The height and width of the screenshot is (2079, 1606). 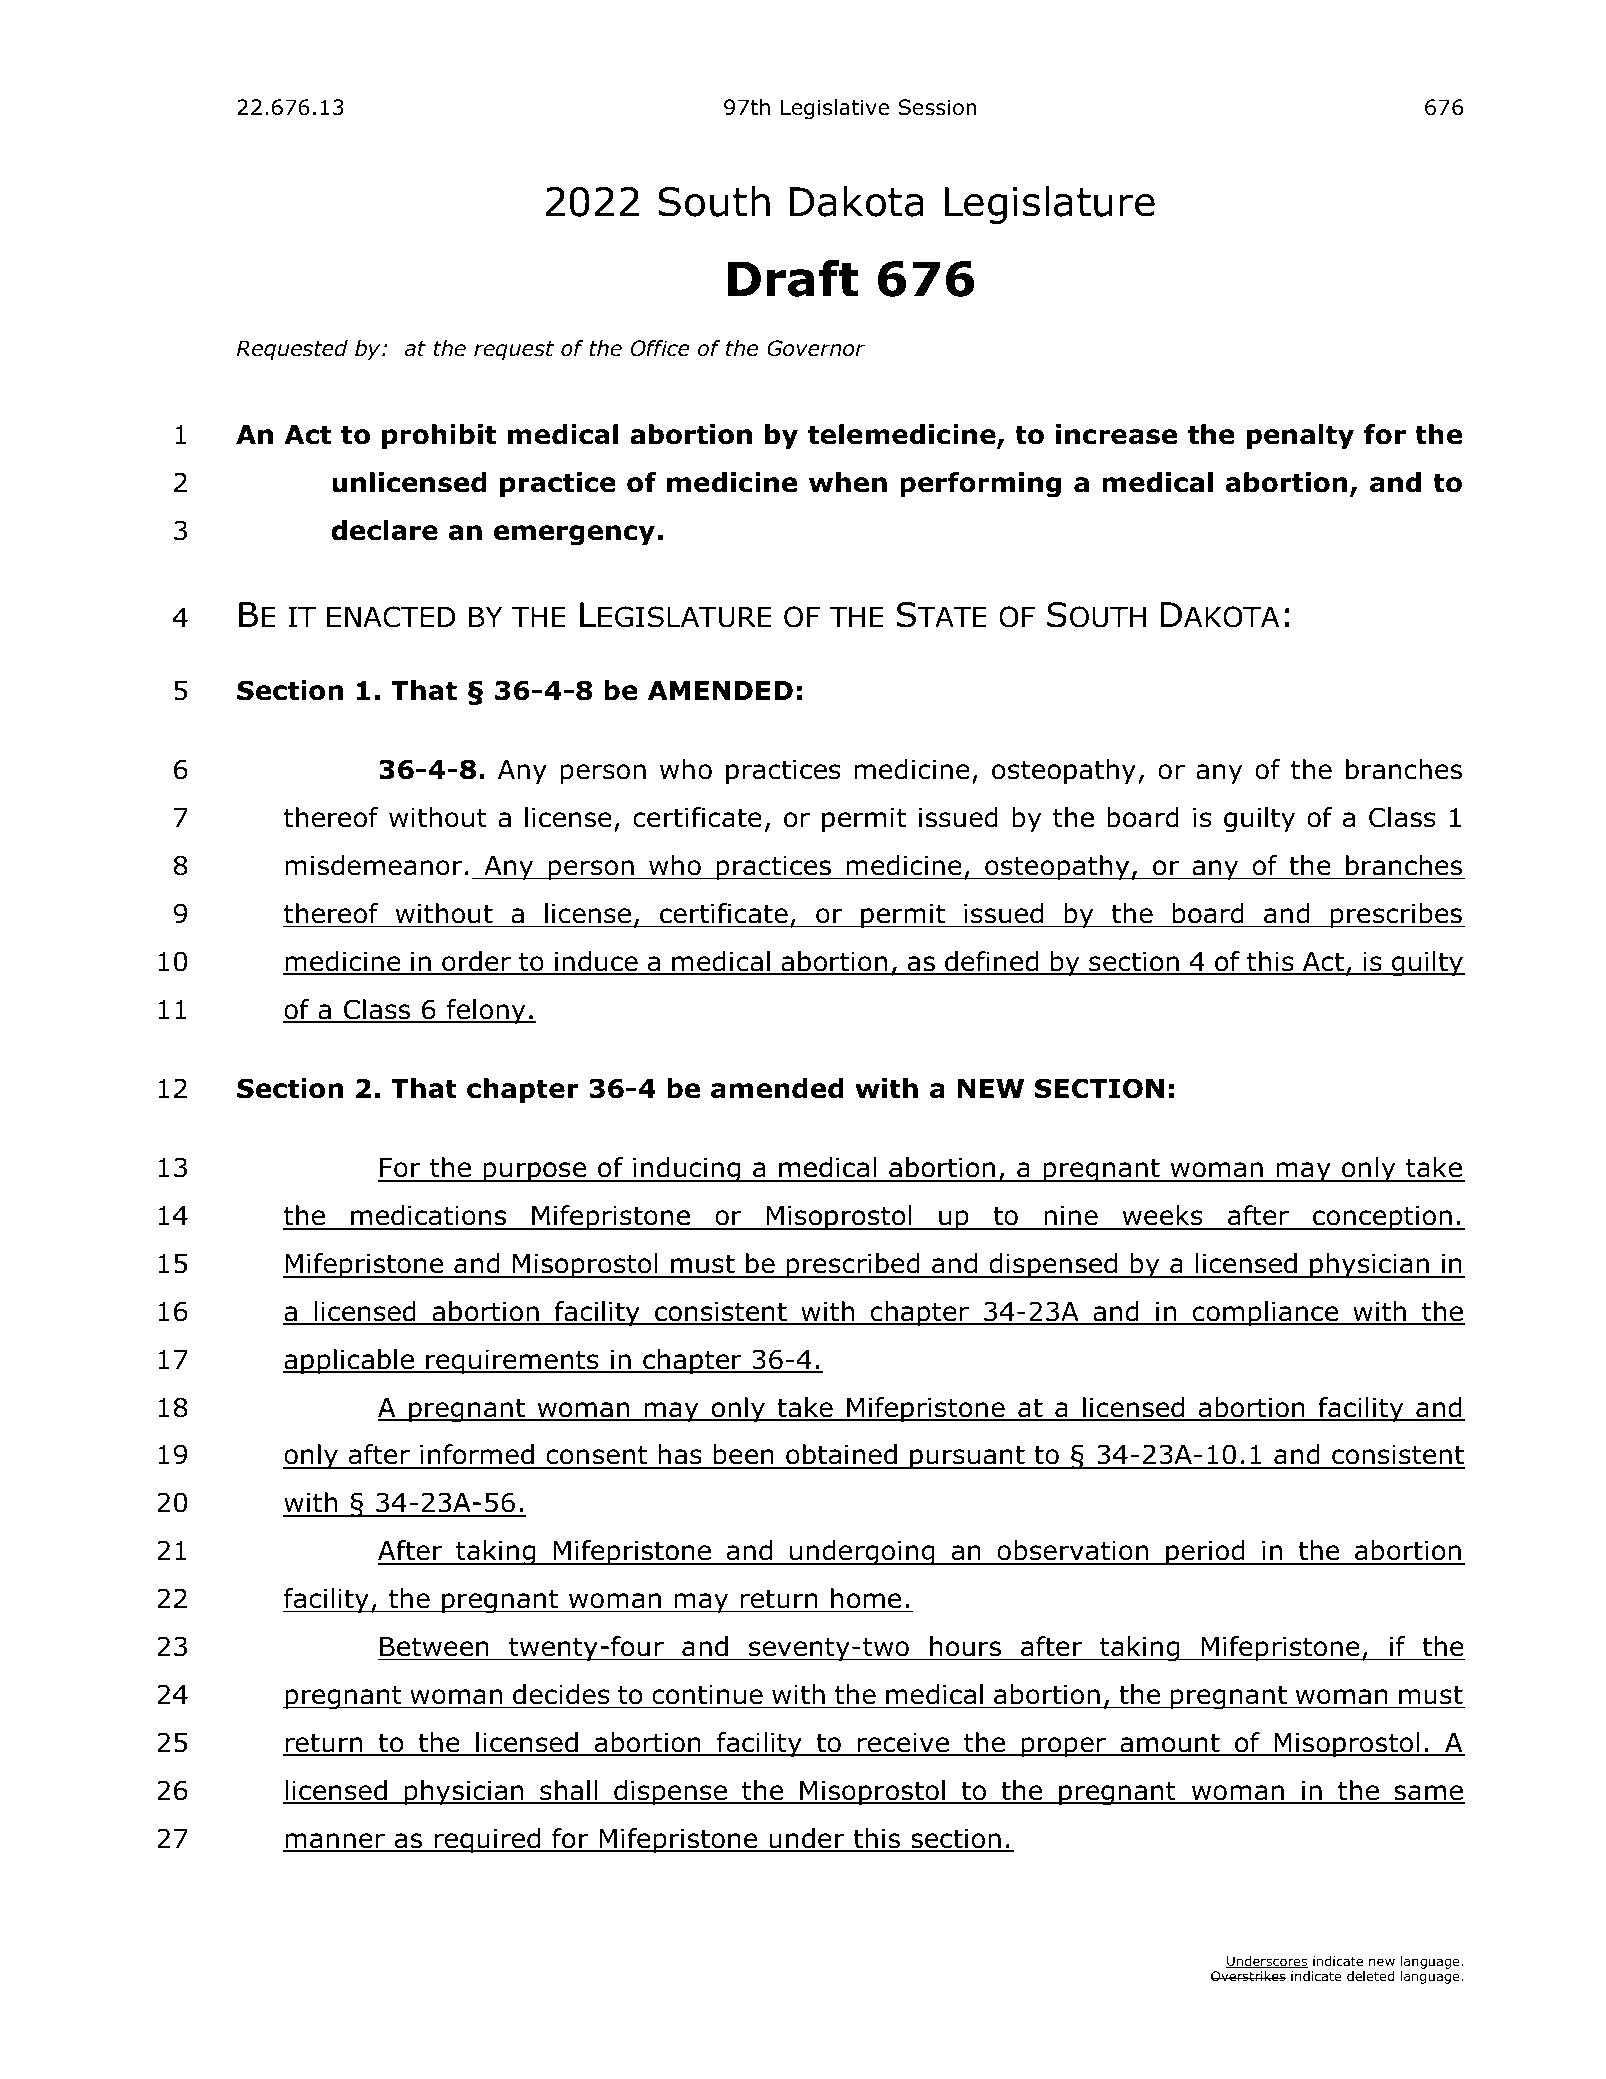 I want to click on Office, so click(x=660, y=348).
